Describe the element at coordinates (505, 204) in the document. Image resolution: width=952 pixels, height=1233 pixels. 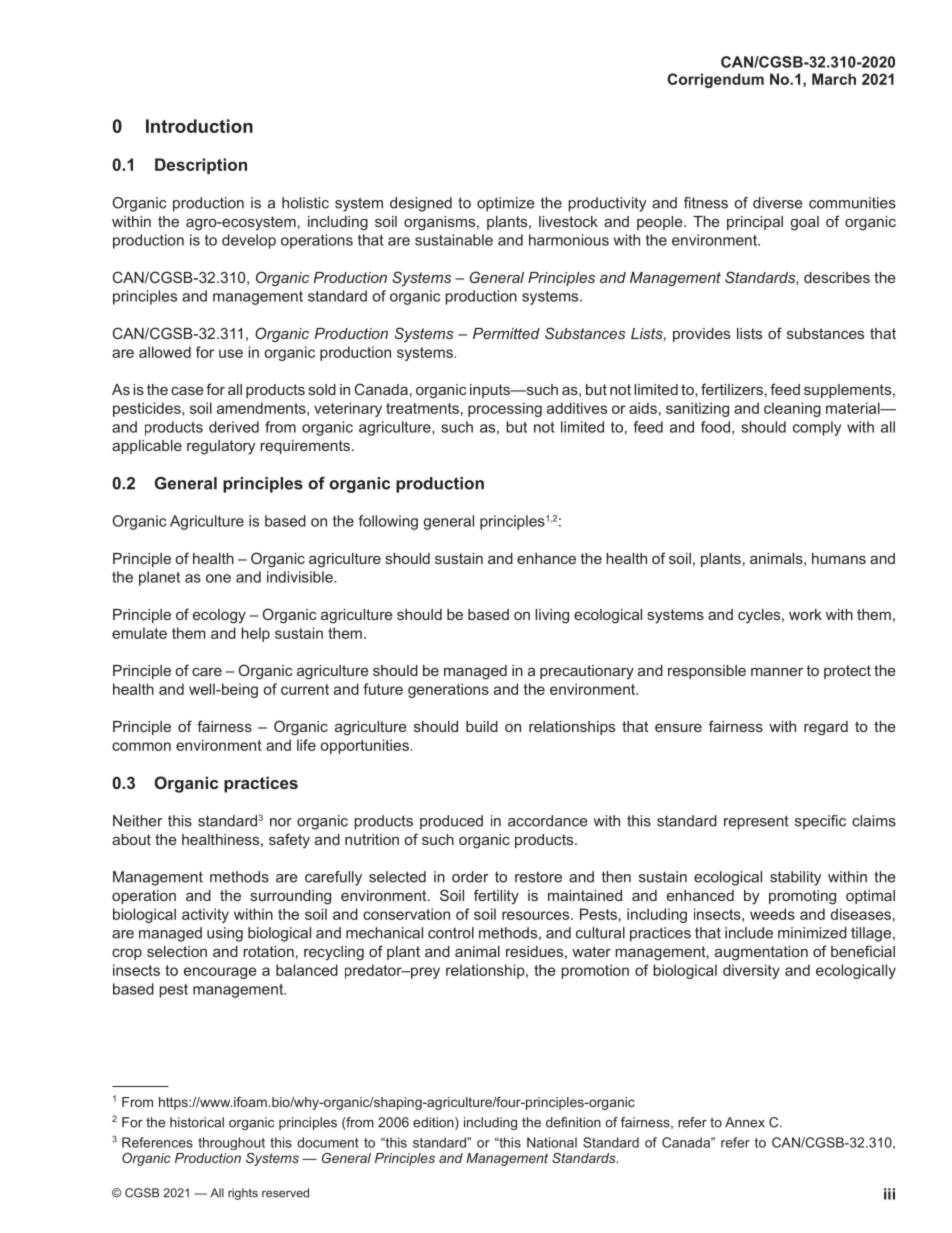
I see `optimize` at that location.
